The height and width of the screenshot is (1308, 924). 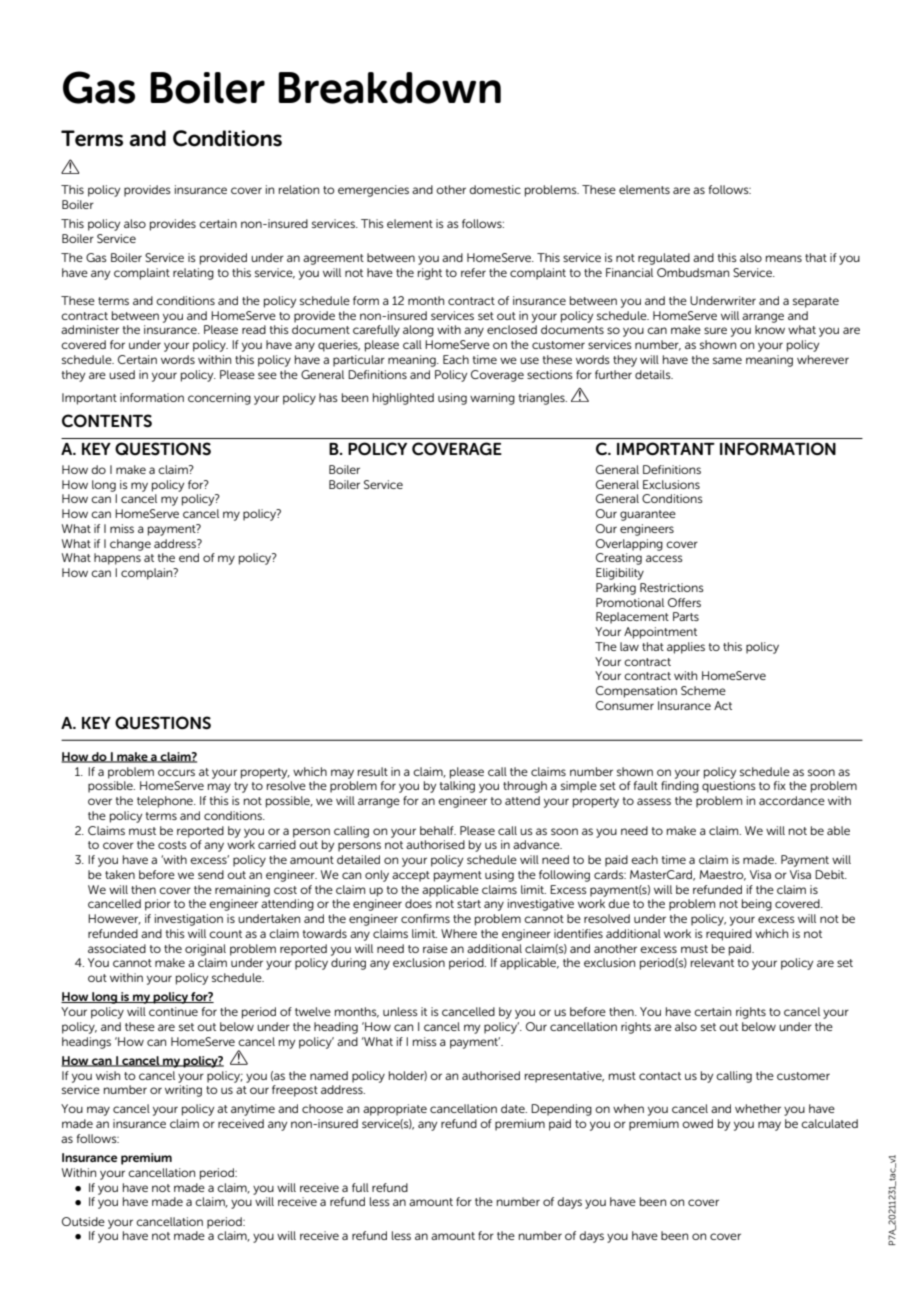 What do you see at coordinates (729, 935) in the screenshot?
I see `required` at bounding box center [729, 935].
